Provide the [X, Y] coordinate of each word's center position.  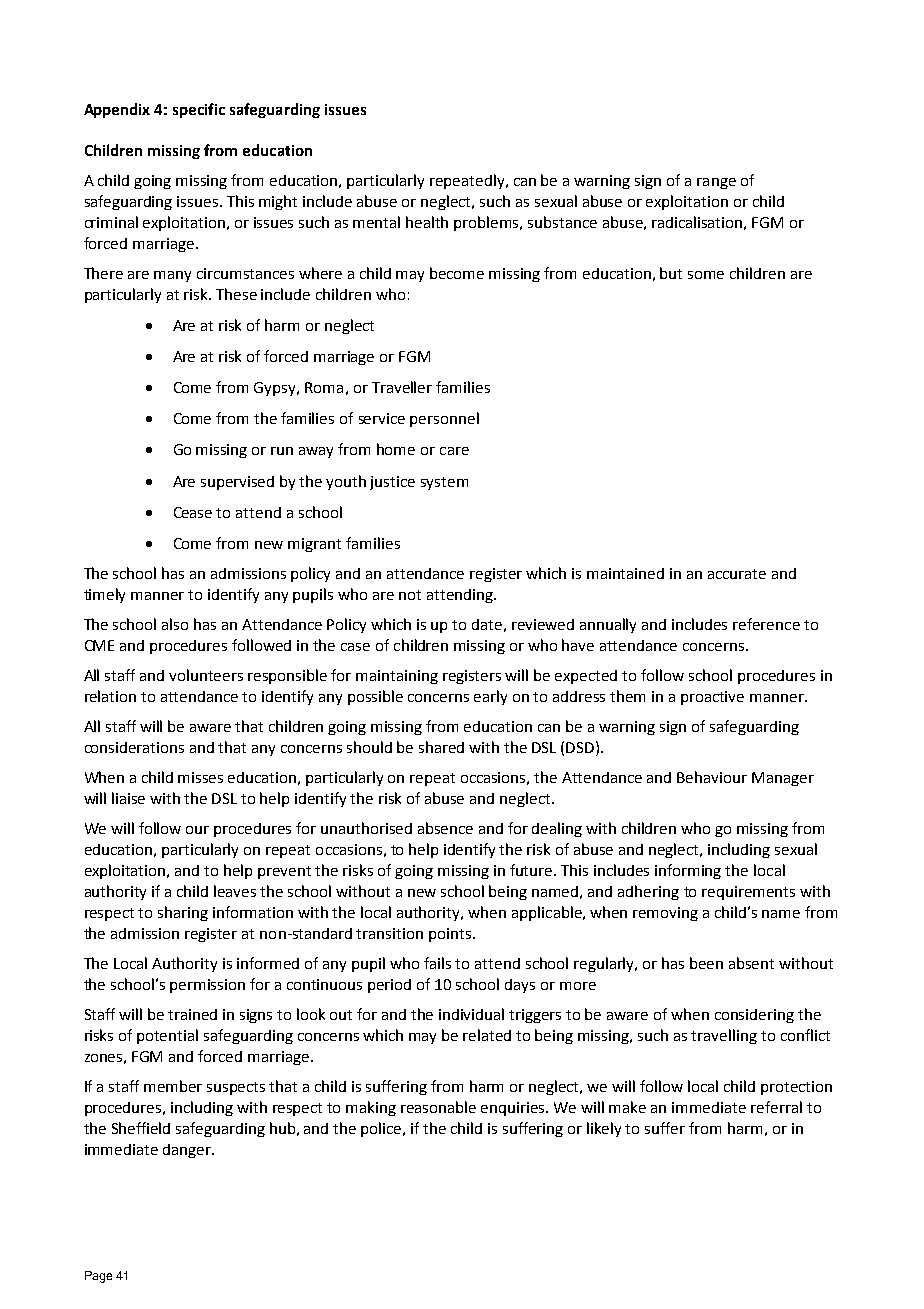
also [175, 624]
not [410, 595]
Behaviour [712, 777]
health [427, 222]
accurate [737, 574]
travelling [724, 1036]
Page [98, 1277]
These [236, 294]
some [706, 275]
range [716, 183]
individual [471, 1014]
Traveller [402, 387]
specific [199, 110]
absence [445, 828]
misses [200, 777]
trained [192, 1014]
